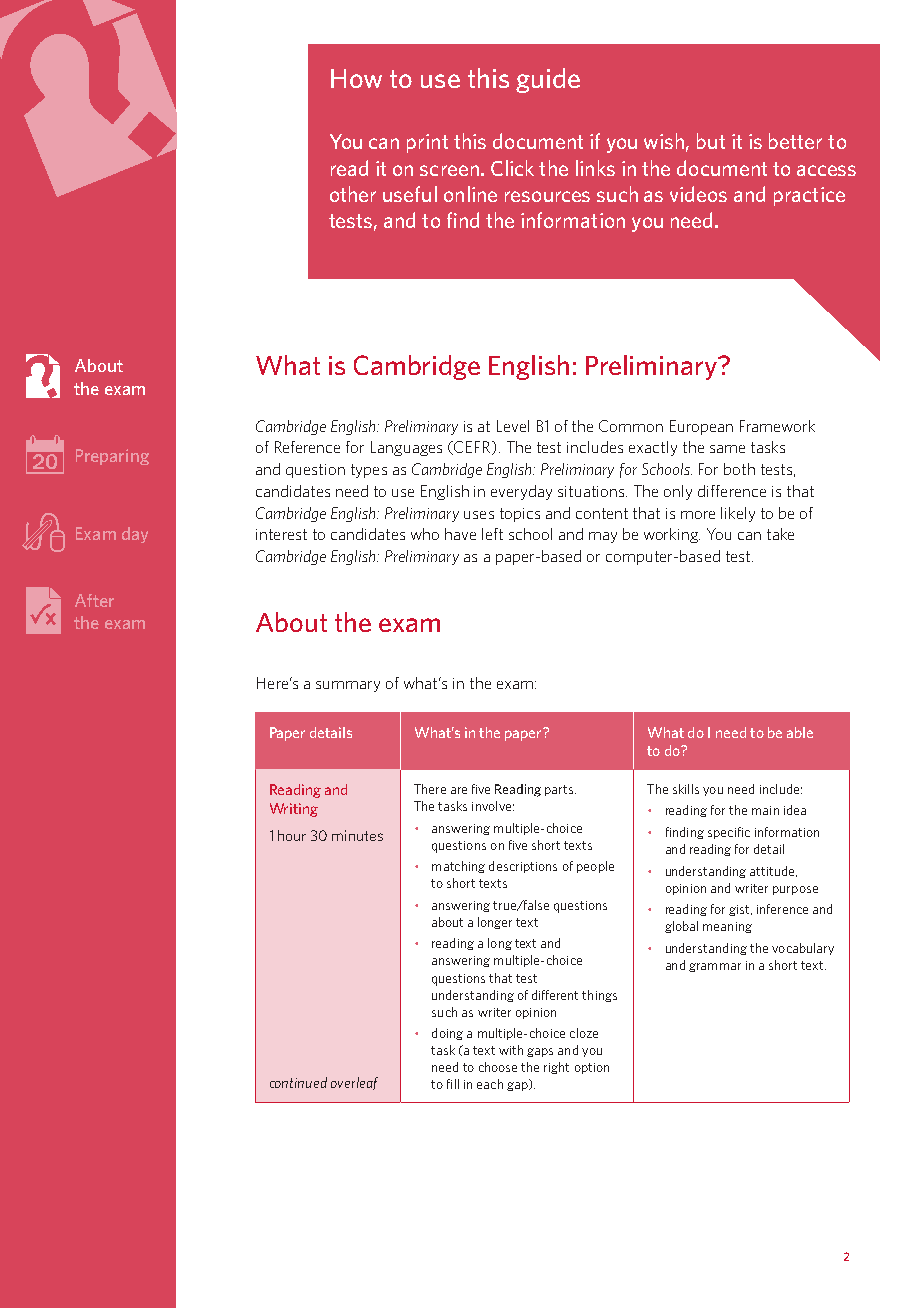 The width and height of the page is (924, 1308). I want to click on have, so click(460, 534).
